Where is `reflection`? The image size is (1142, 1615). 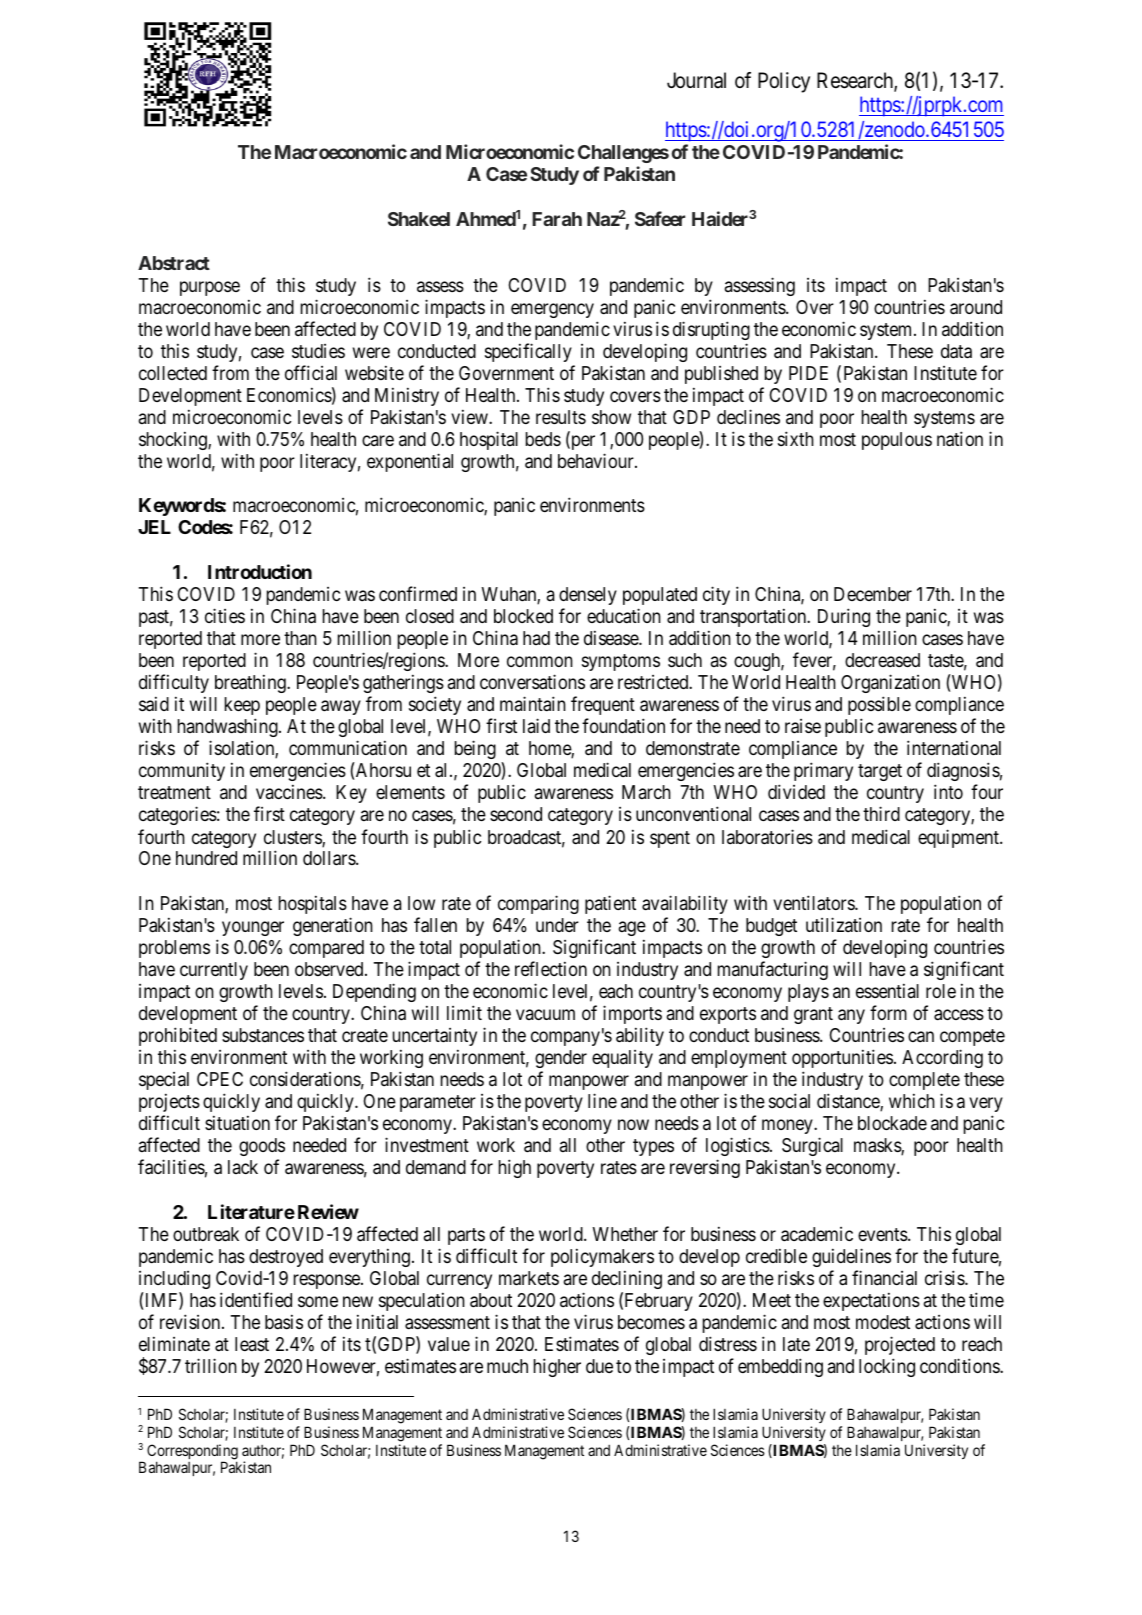 reflection is located at coordinates (551, 968).
